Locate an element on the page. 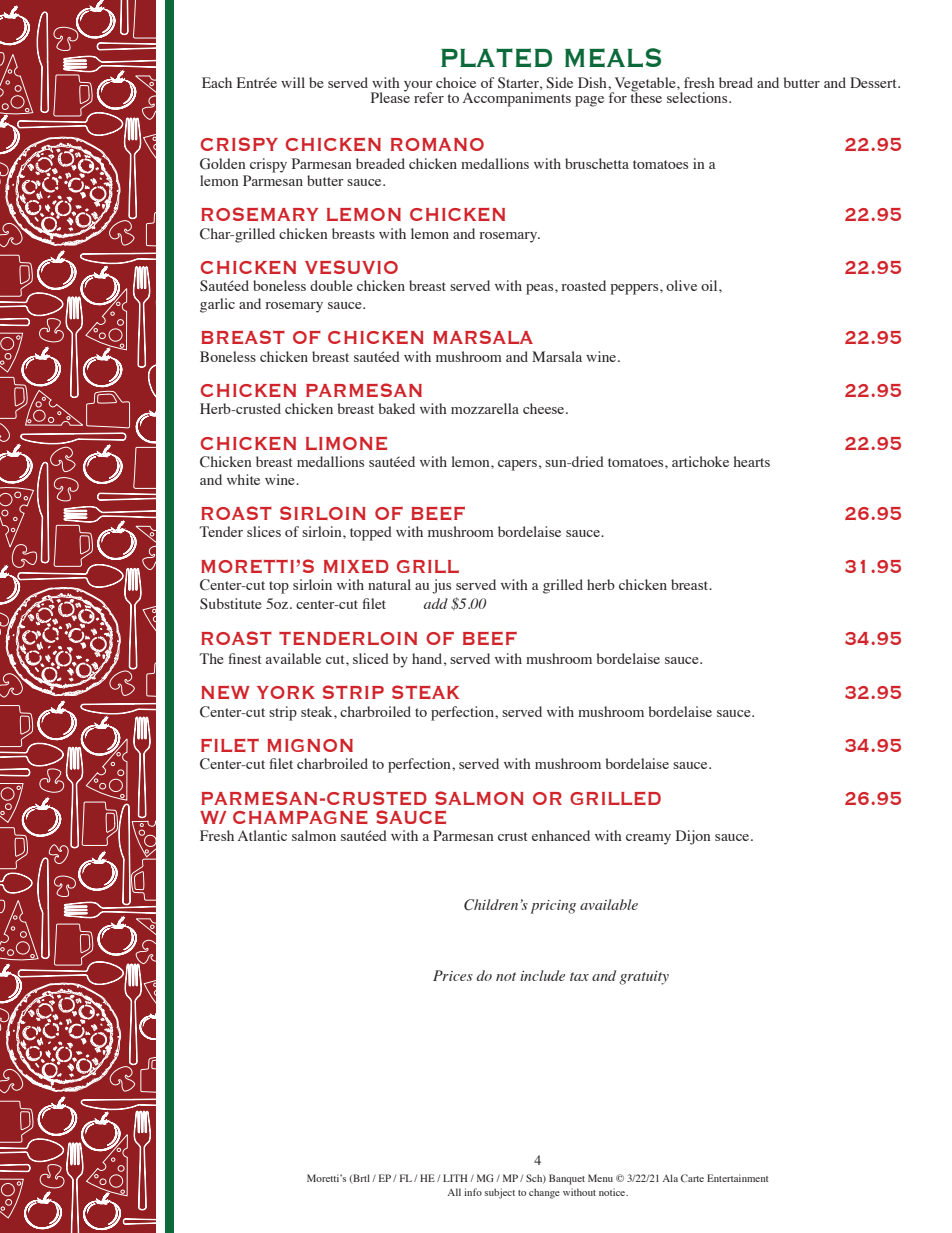  enhanced is located at coordinates (561, 835).
